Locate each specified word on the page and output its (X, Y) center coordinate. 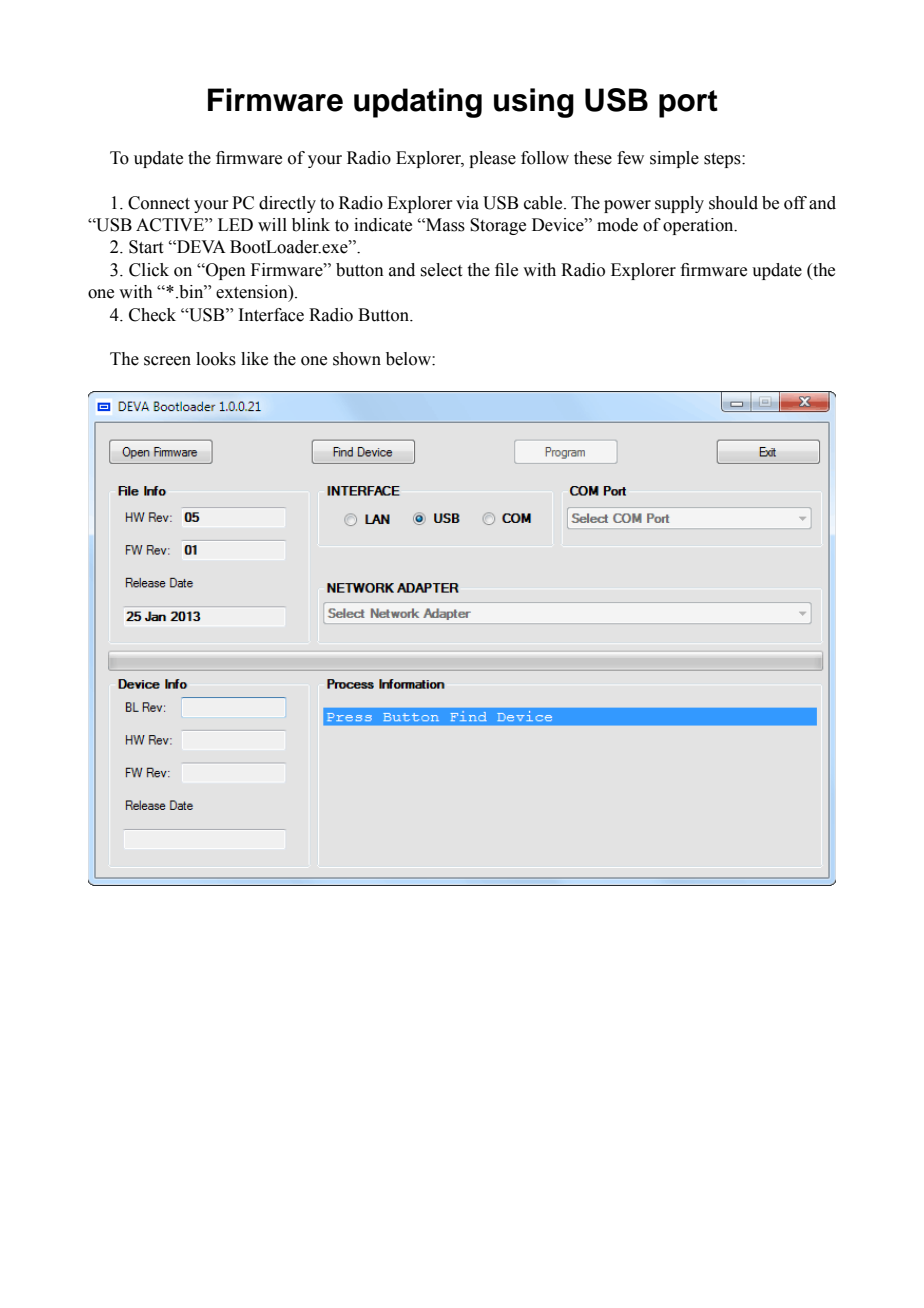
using (534, 103)
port (688, 104)
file (506, 270)
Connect (159, 203)
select (441, 270)
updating (418, 103)
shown (357, 359)
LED (235, 224)
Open (225, 271)
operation (699, 226)
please (492, 159)
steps (723, 160)
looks (216, 359)
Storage (498, 226)
